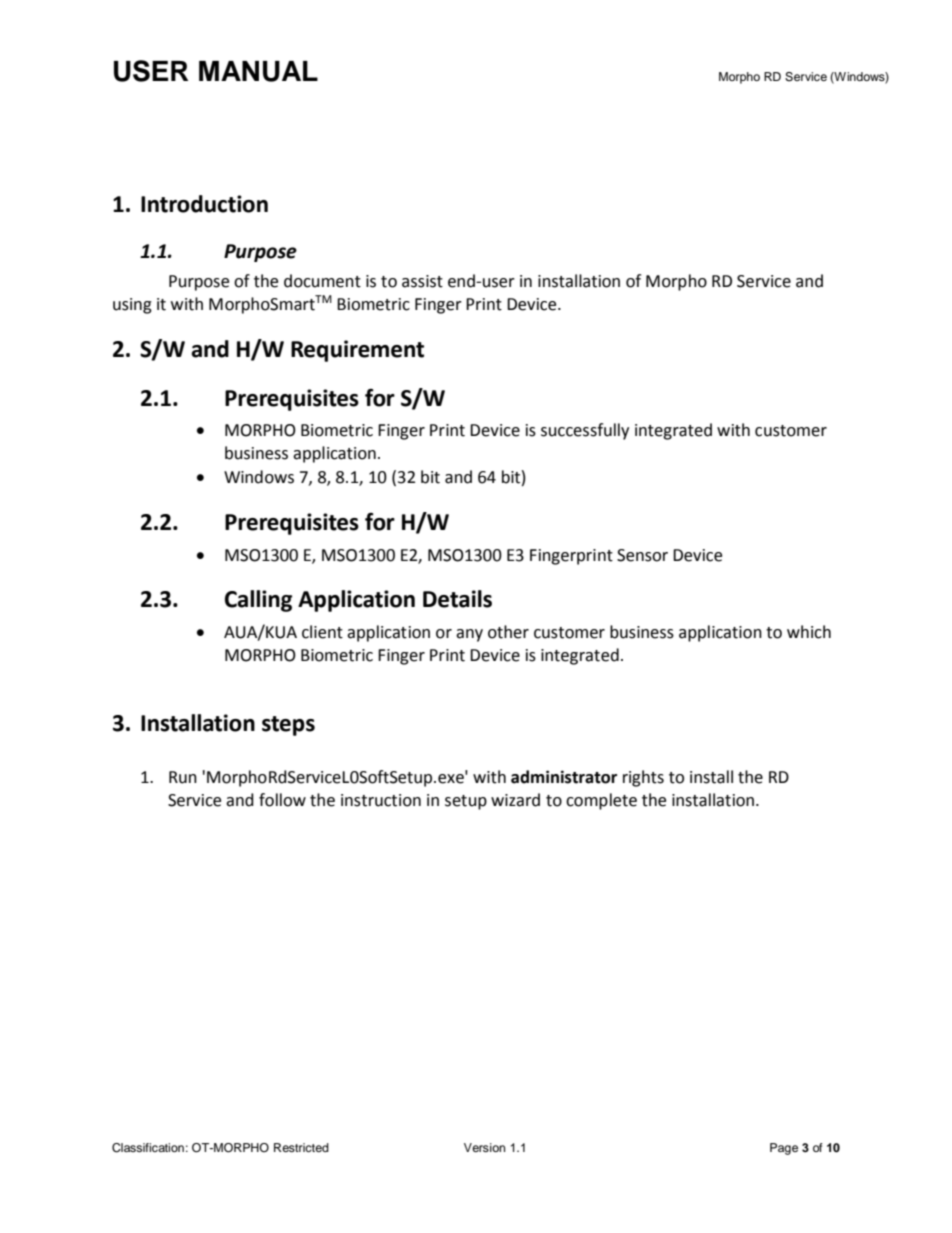 This screenshot has width=952, height=1233. Describe the element at coordinates (258, 601) in the screenshot. I see `Calling` at that location.
